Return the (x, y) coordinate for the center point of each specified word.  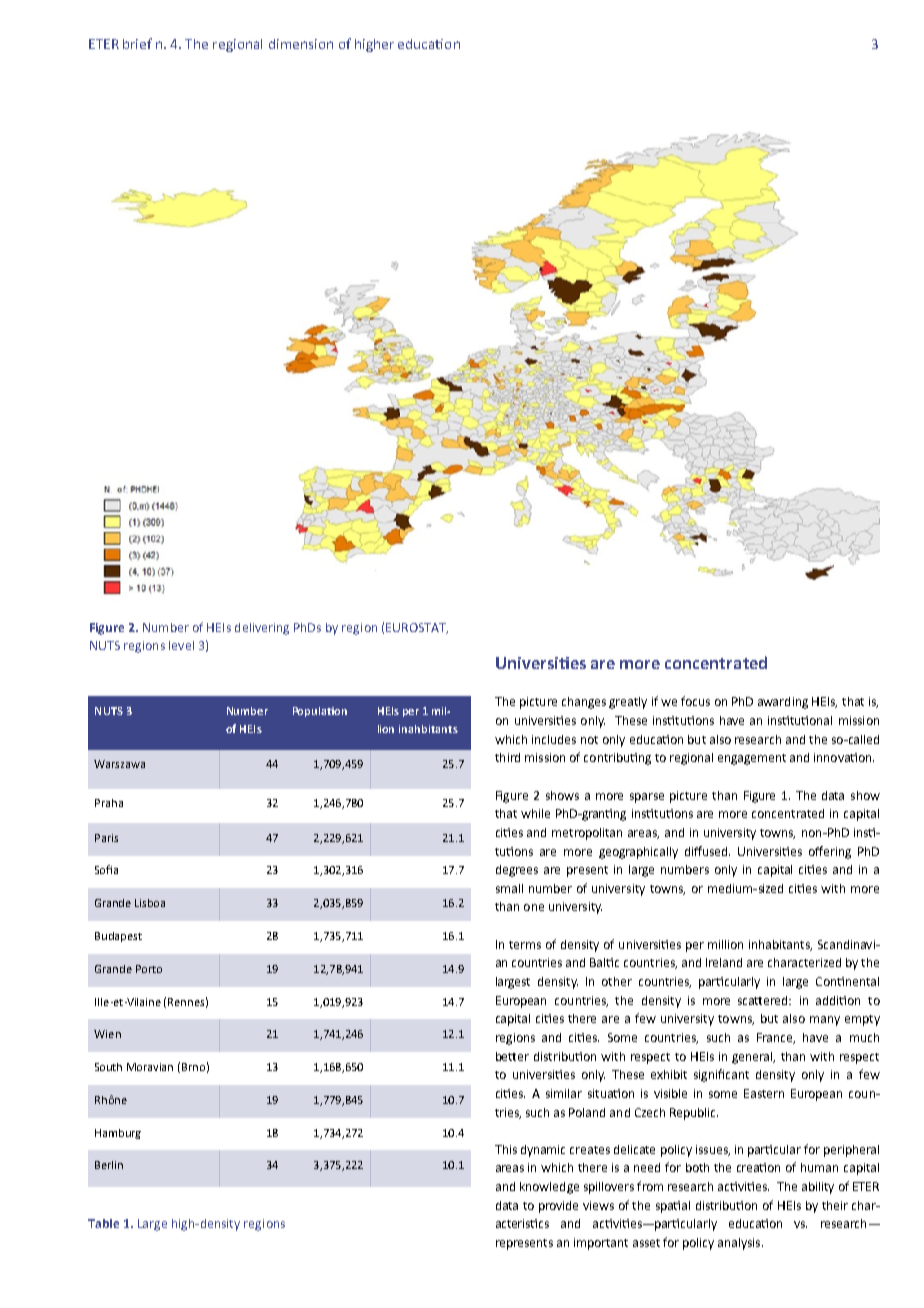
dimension (301, 44)
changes (584, 703)
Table (103, 1223)
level (181, 645)
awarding (783, 703)
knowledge (549, 1188)
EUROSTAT (417, 628)
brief (137, 43)
